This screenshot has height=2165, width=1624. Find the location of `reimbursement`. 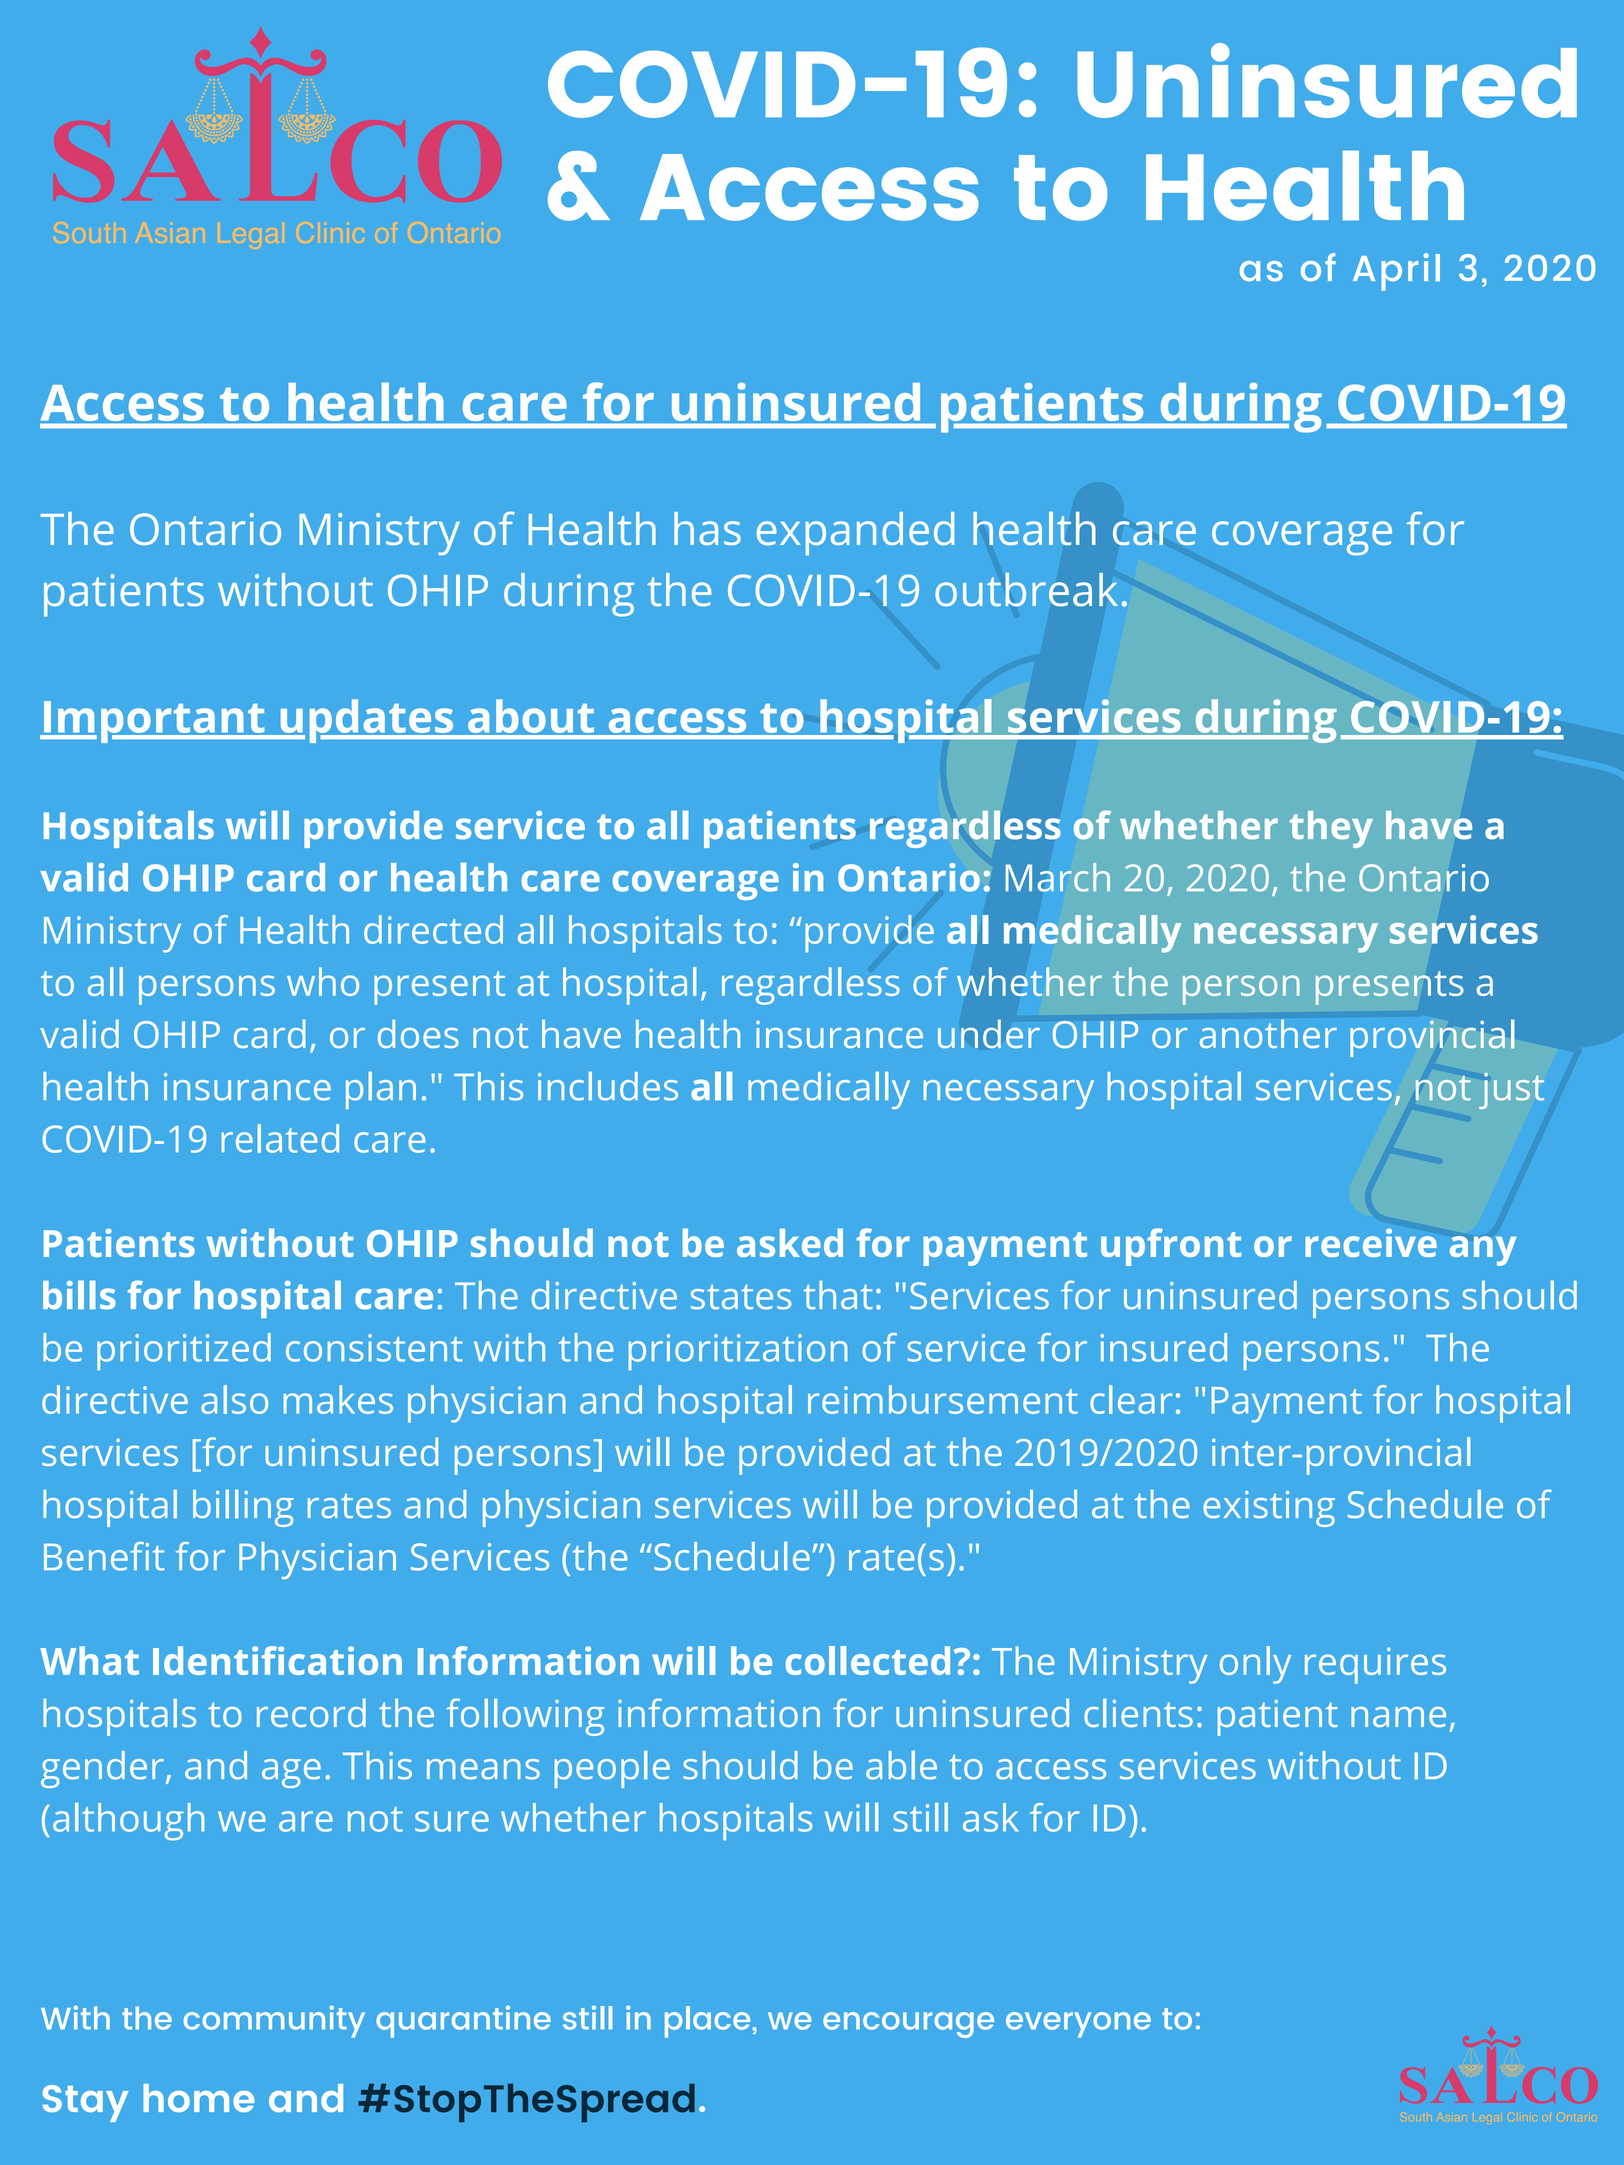

reimbursement is located at coordinates (943, 1399).
